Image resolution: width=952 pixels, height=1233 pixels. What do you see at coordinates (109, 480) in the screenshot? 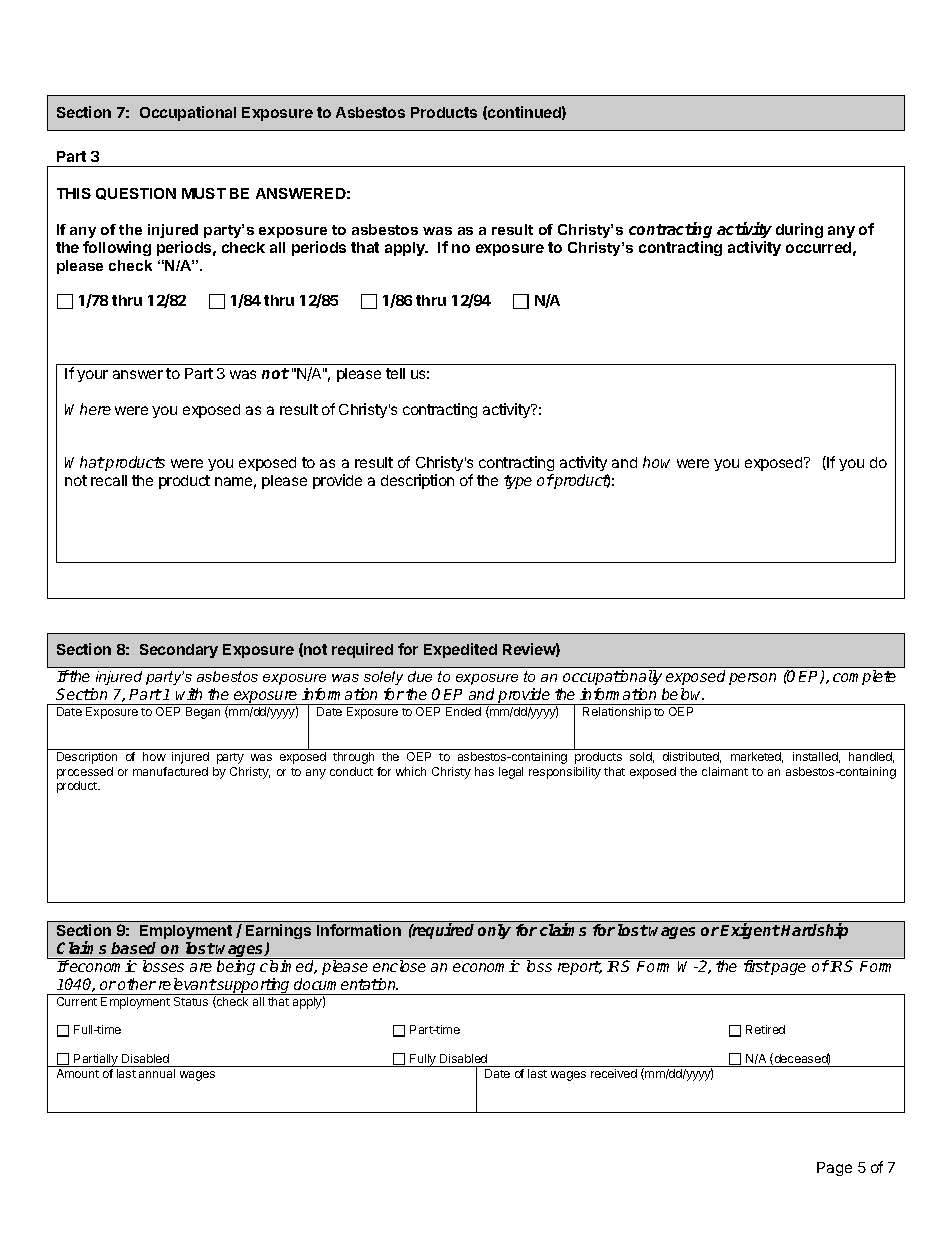
I see `recall` at bounding box center [109, 480].
